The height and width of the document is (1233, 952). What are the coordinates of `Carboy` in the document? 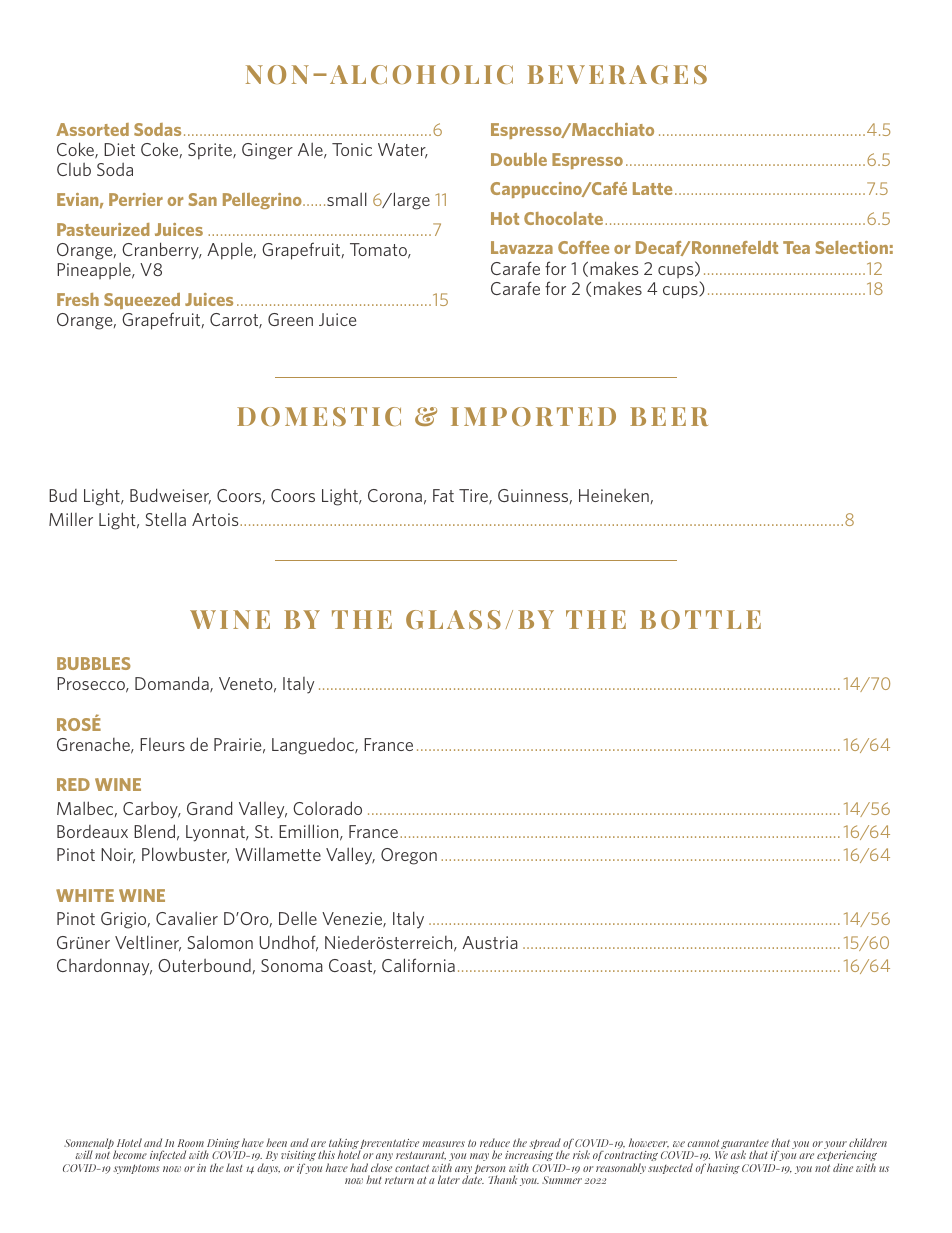 It's located at (151, 810).
